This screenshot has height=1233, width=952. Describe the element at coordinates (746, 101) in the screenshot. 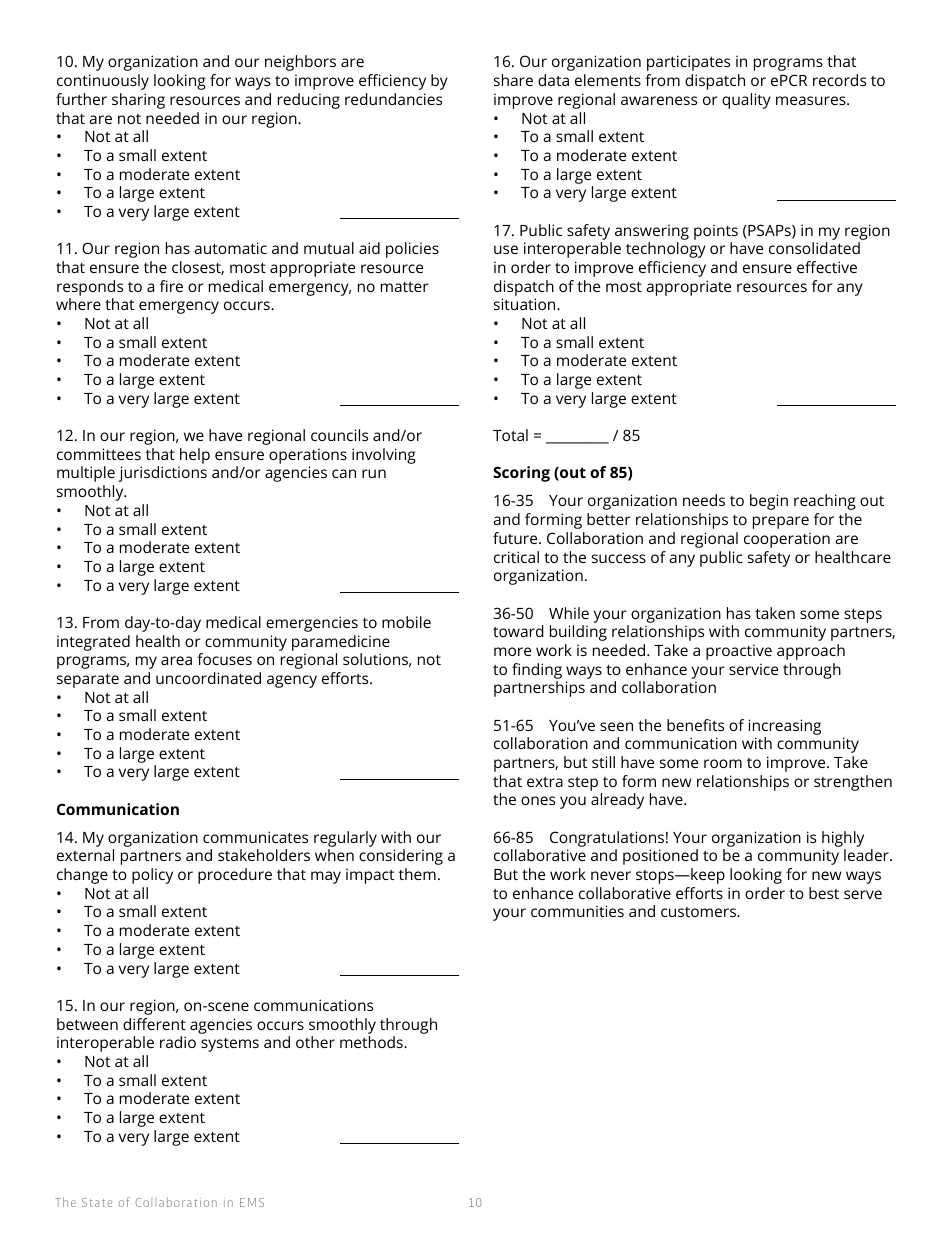

I see `quality` at that location.
